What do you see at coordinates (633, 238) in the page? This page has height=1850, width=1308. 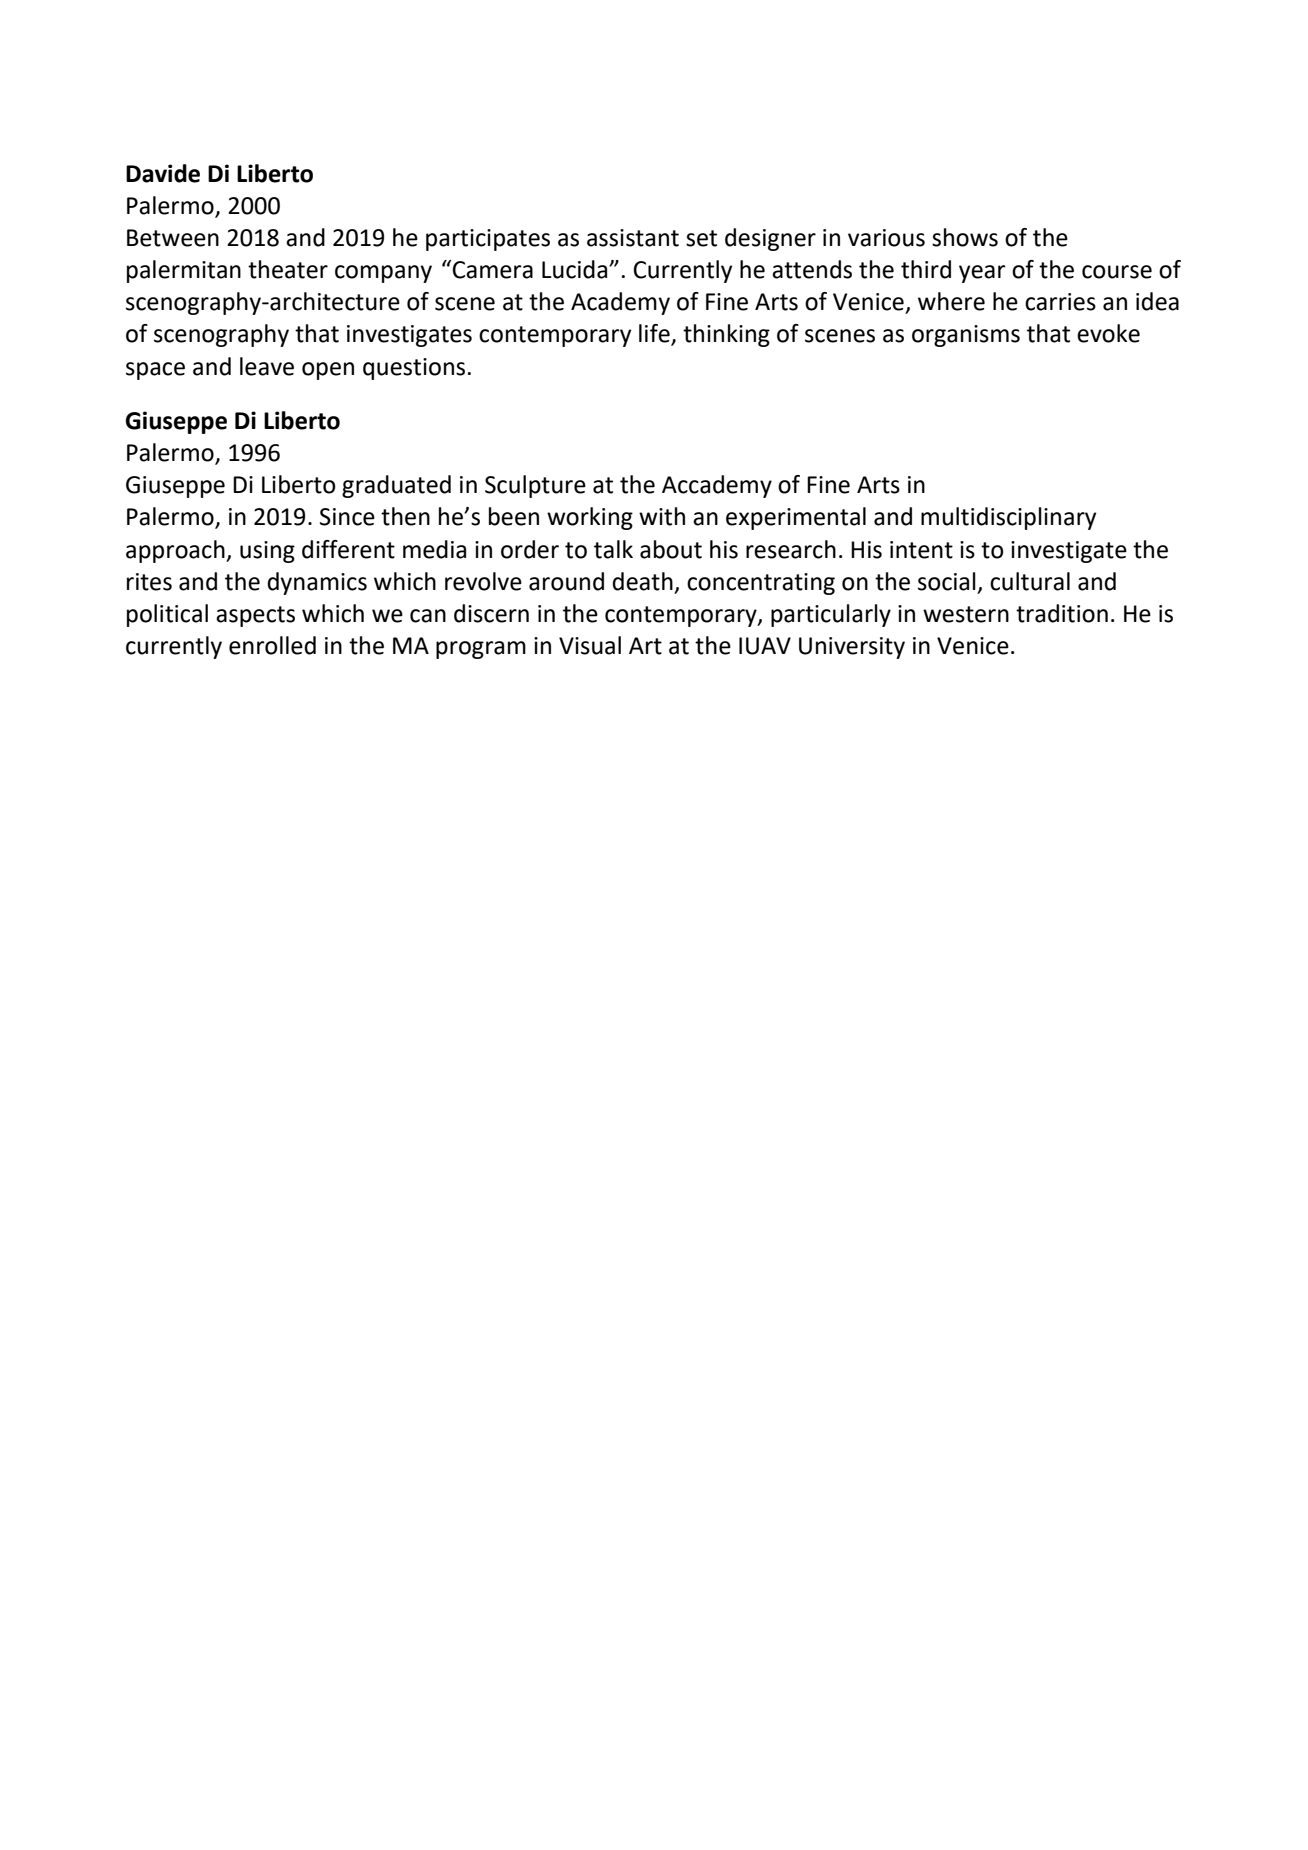 I see `assistant` at bounding box center [633, 238].
